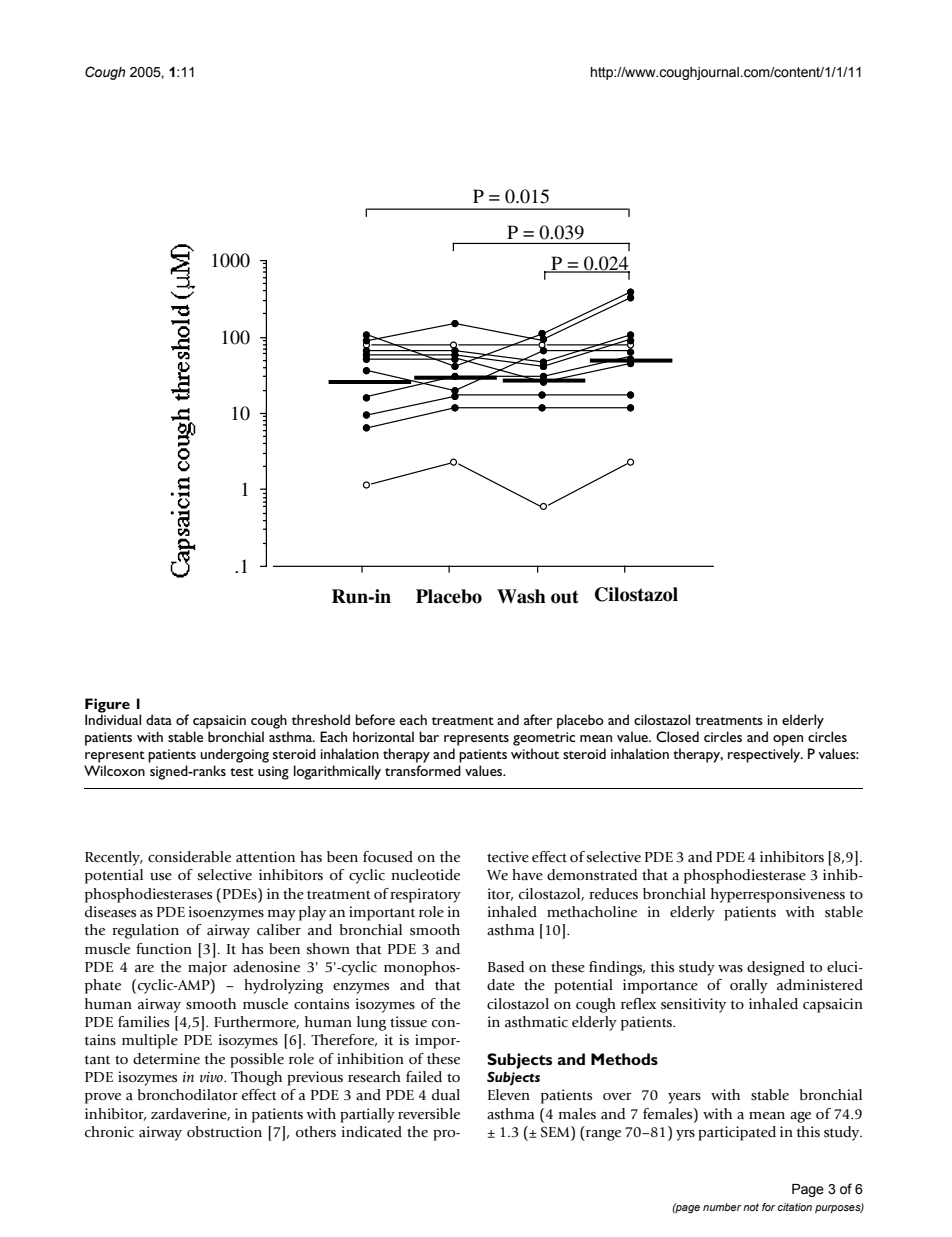 Image resolution: width=952 pixels, height=1237 pixels. What do you see at coordinates (372, 1132) in the screenshot?
I see `indicated` at bounding box center [372, 1132].
